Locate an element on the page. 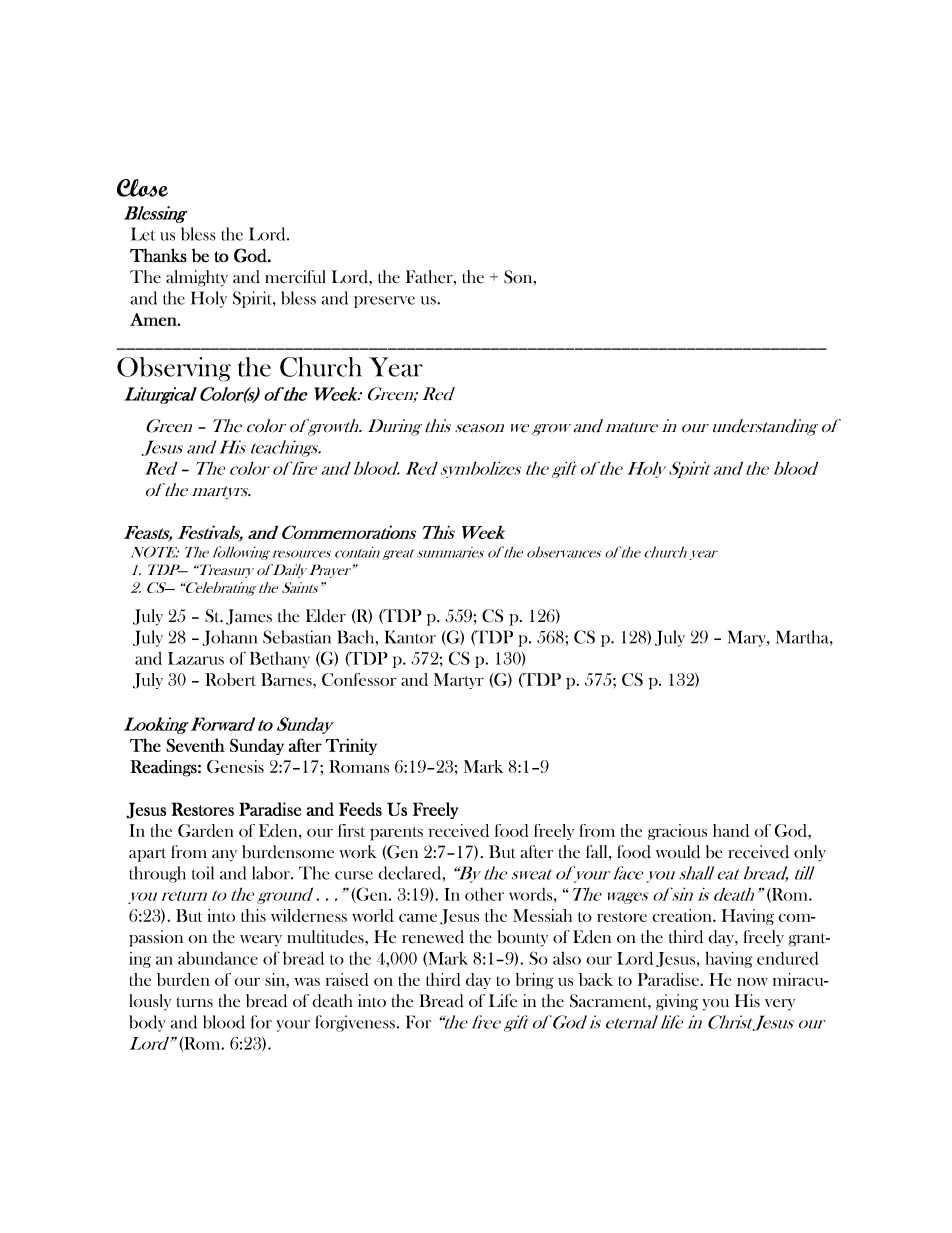  Kantor is located at coordinates (410, 637).
